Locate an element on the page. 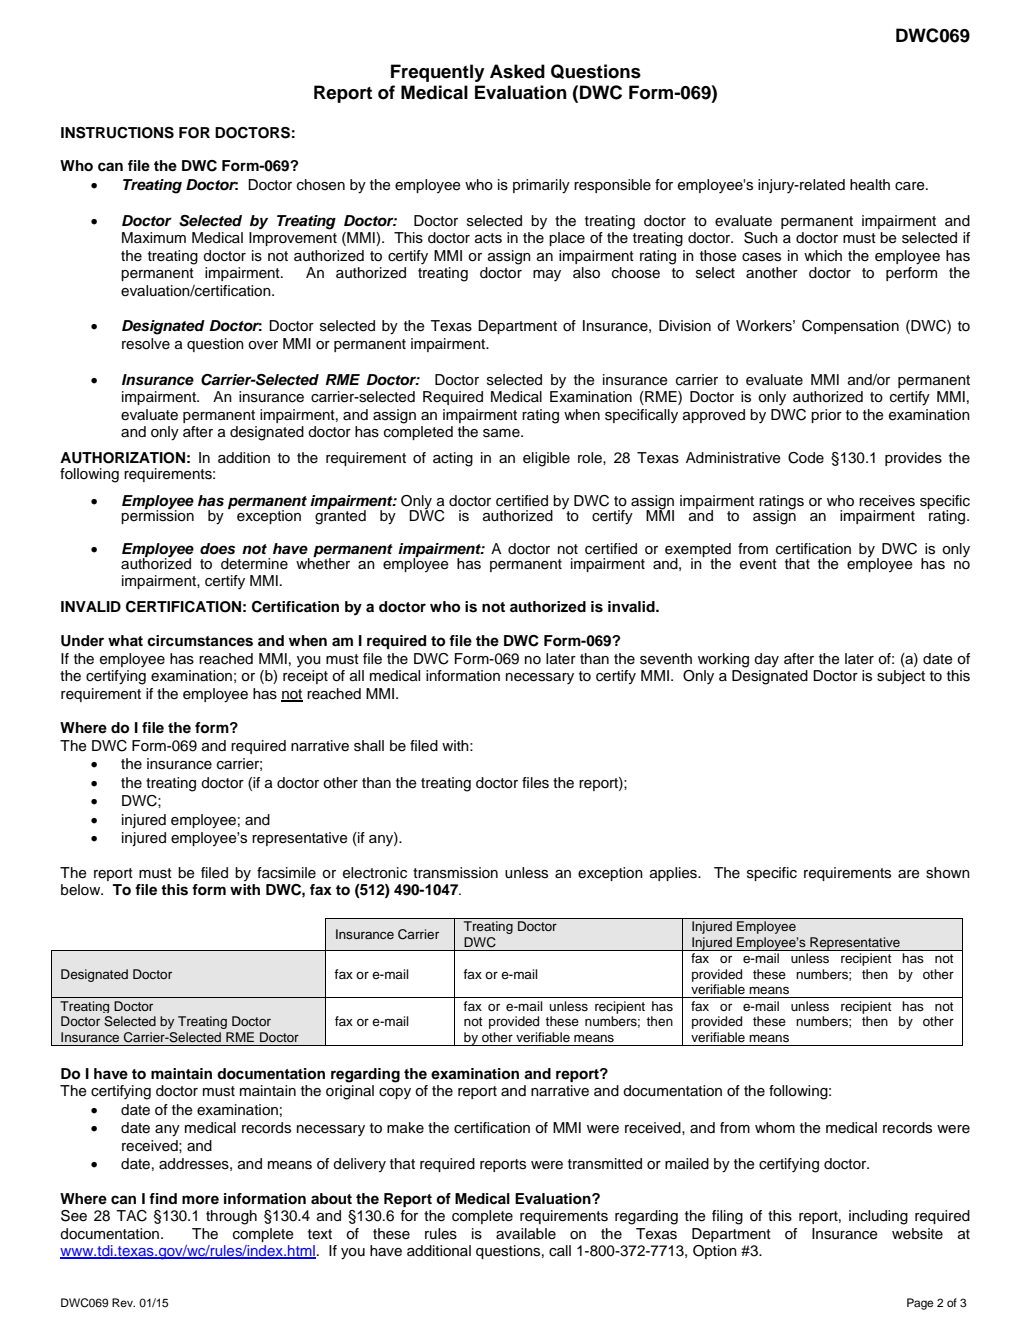 The image size is (1031, 1334). resolve is located at coordinates (146, 344).
